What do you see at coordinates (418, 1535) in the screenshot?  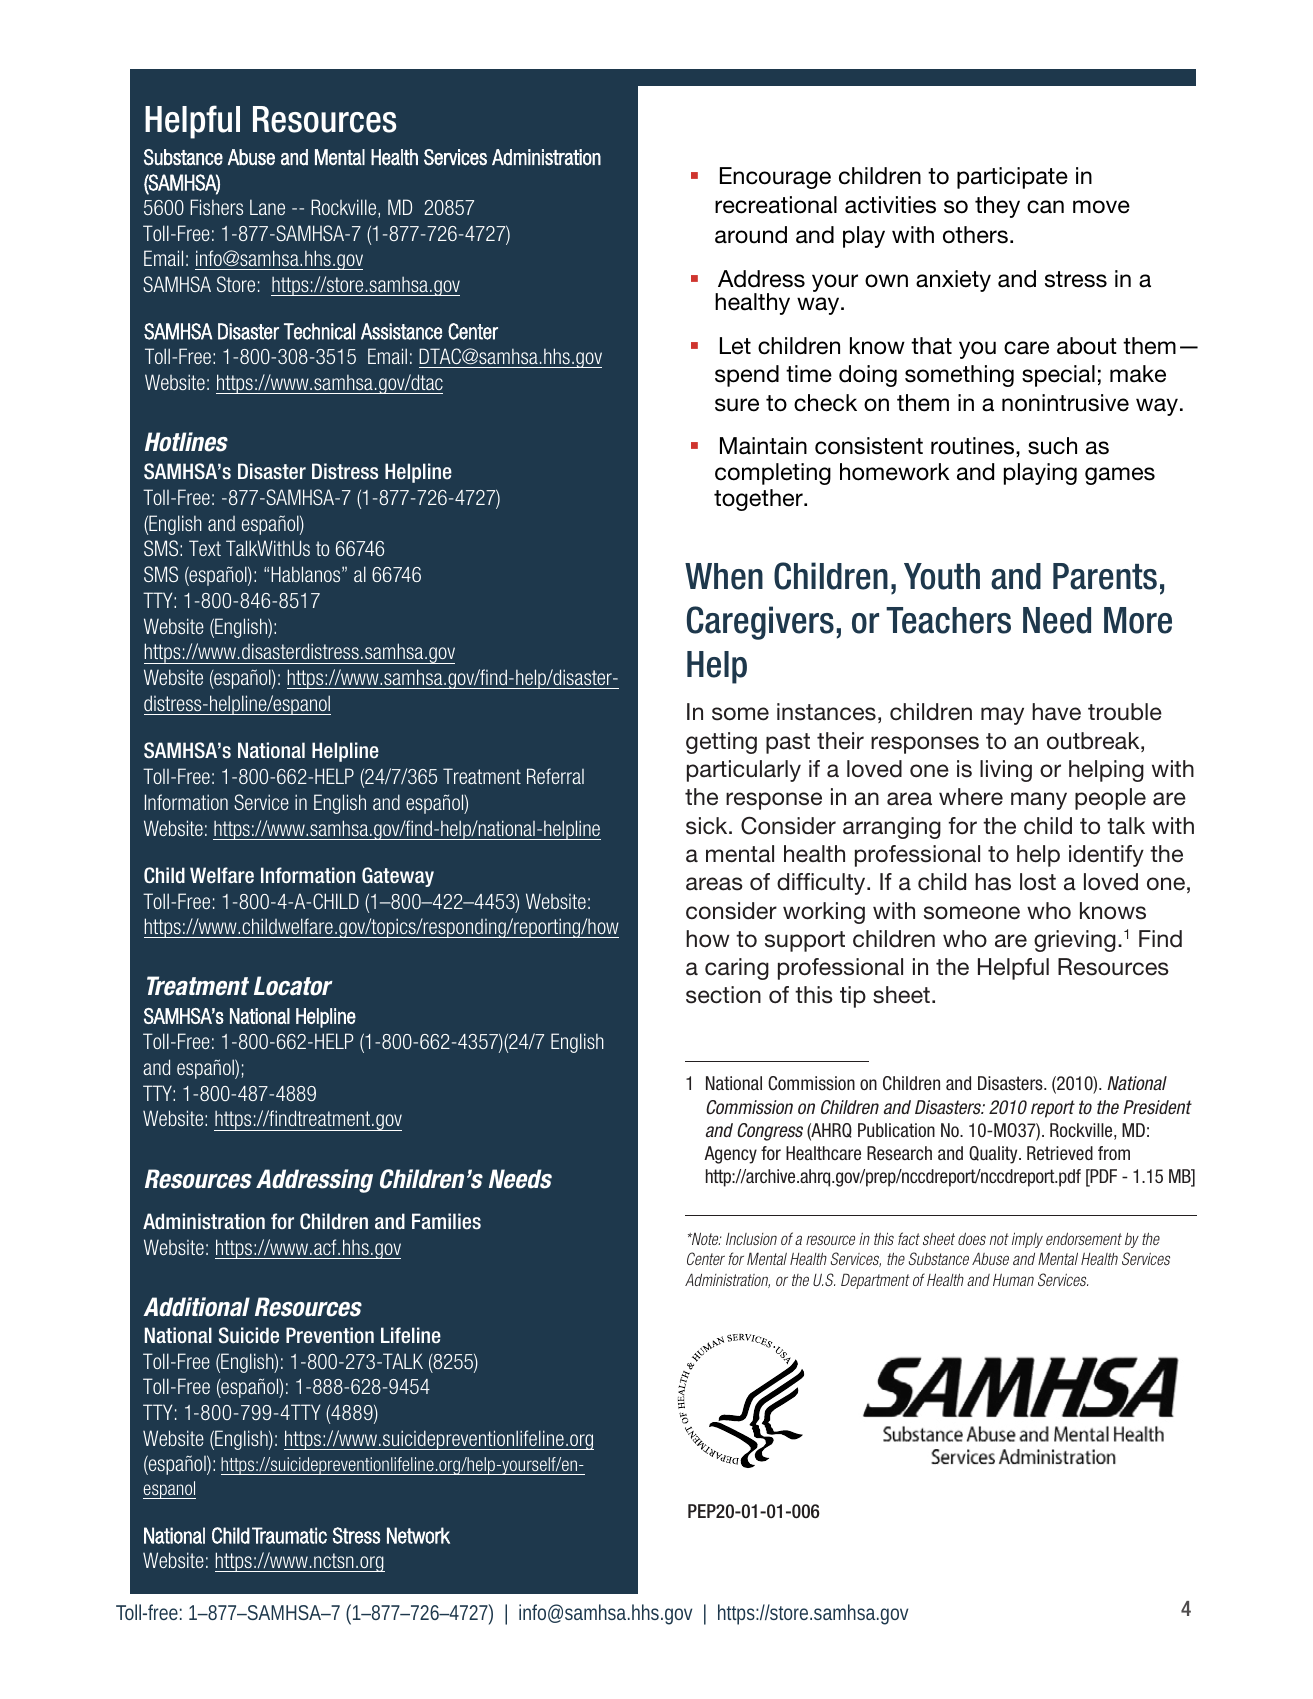 I see `Network` at bounding box center [418, 1535].
